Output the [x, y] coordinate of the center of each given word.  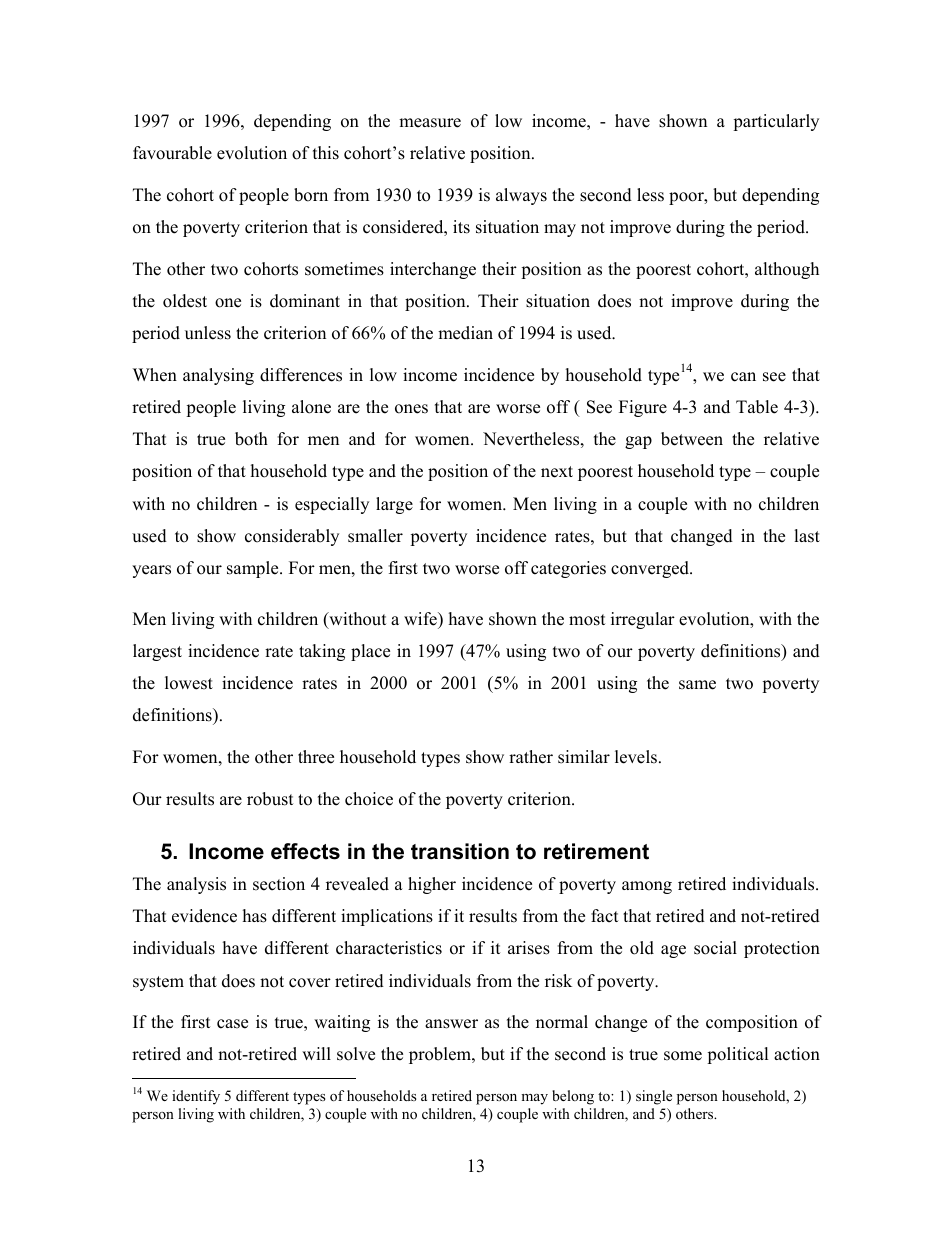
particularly [776, 122]
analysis [196, 885]
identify [196, 1097]
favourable [172, 153]
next [557, 472]
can [743, 377]
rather [531, 757]
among [647, 887]
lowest [189, 683]
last [807, 536]
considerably [292, 537]
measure [430, 123]
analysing [218, 376]
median [465, 333]
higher [432, 885]
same [697, 685]
